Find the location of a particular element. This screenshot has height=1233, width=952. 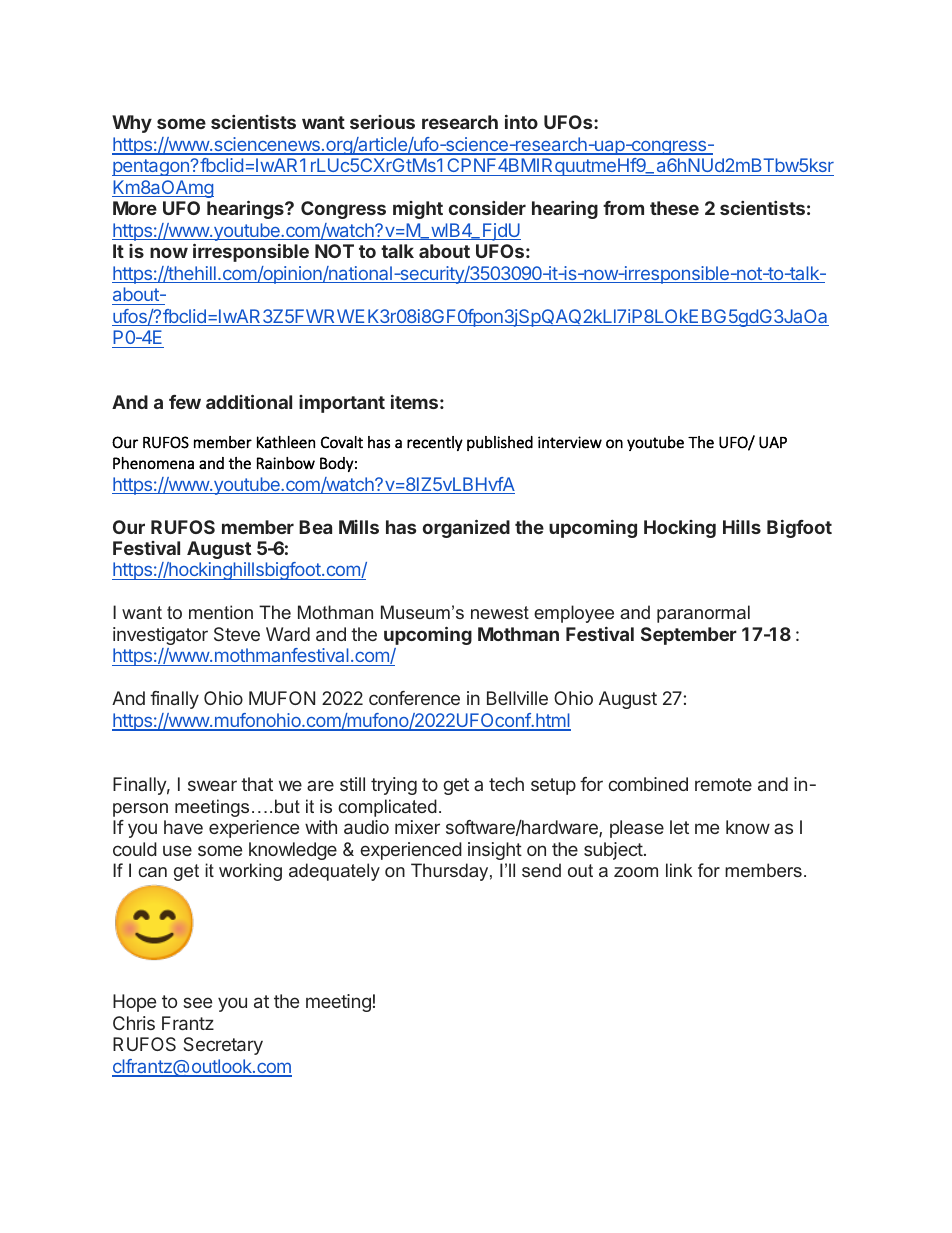

paranormal is located at coordinates (703, 614).
